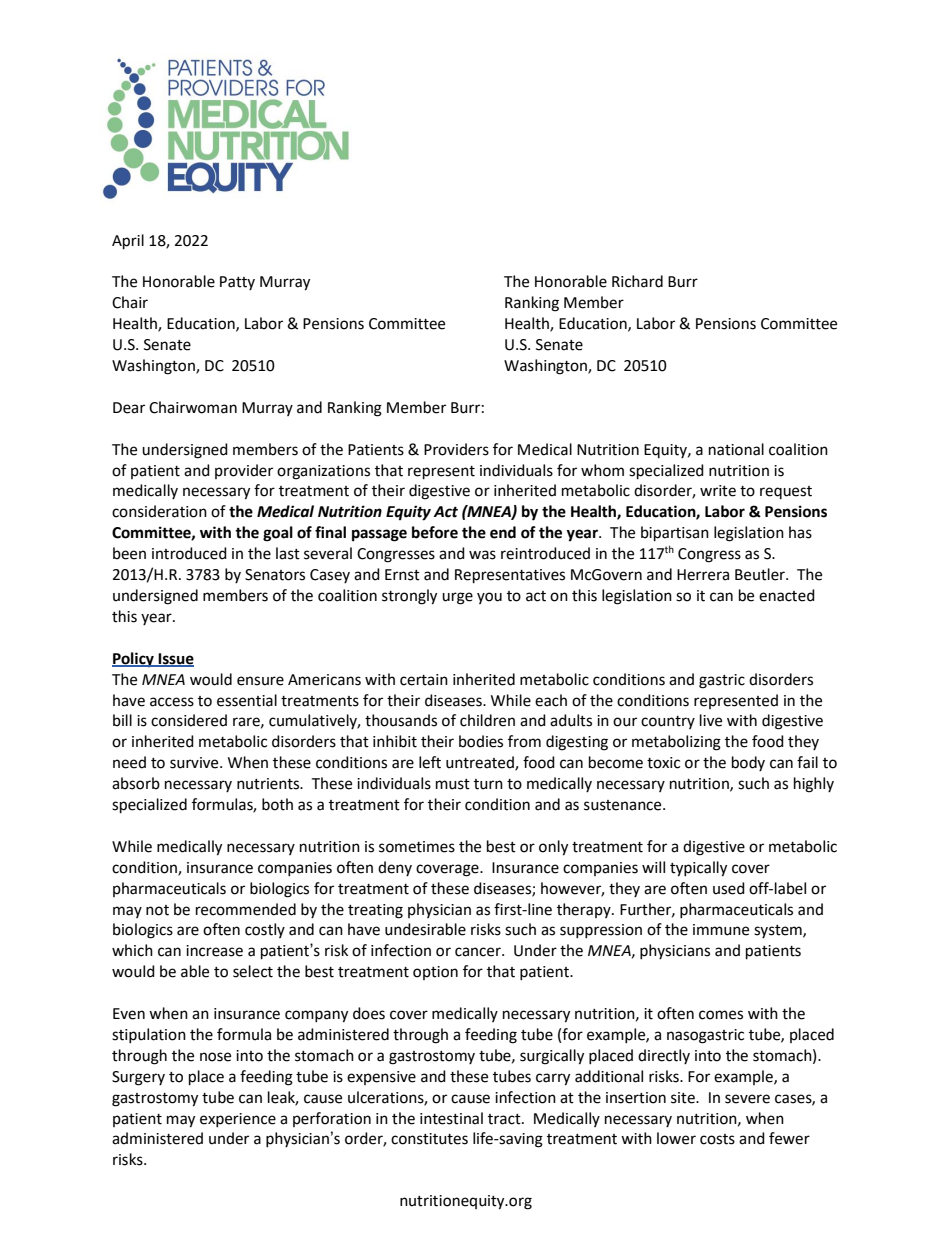 This page has height=1233, width=952. I want to click on severe, so click(747, 1099).
